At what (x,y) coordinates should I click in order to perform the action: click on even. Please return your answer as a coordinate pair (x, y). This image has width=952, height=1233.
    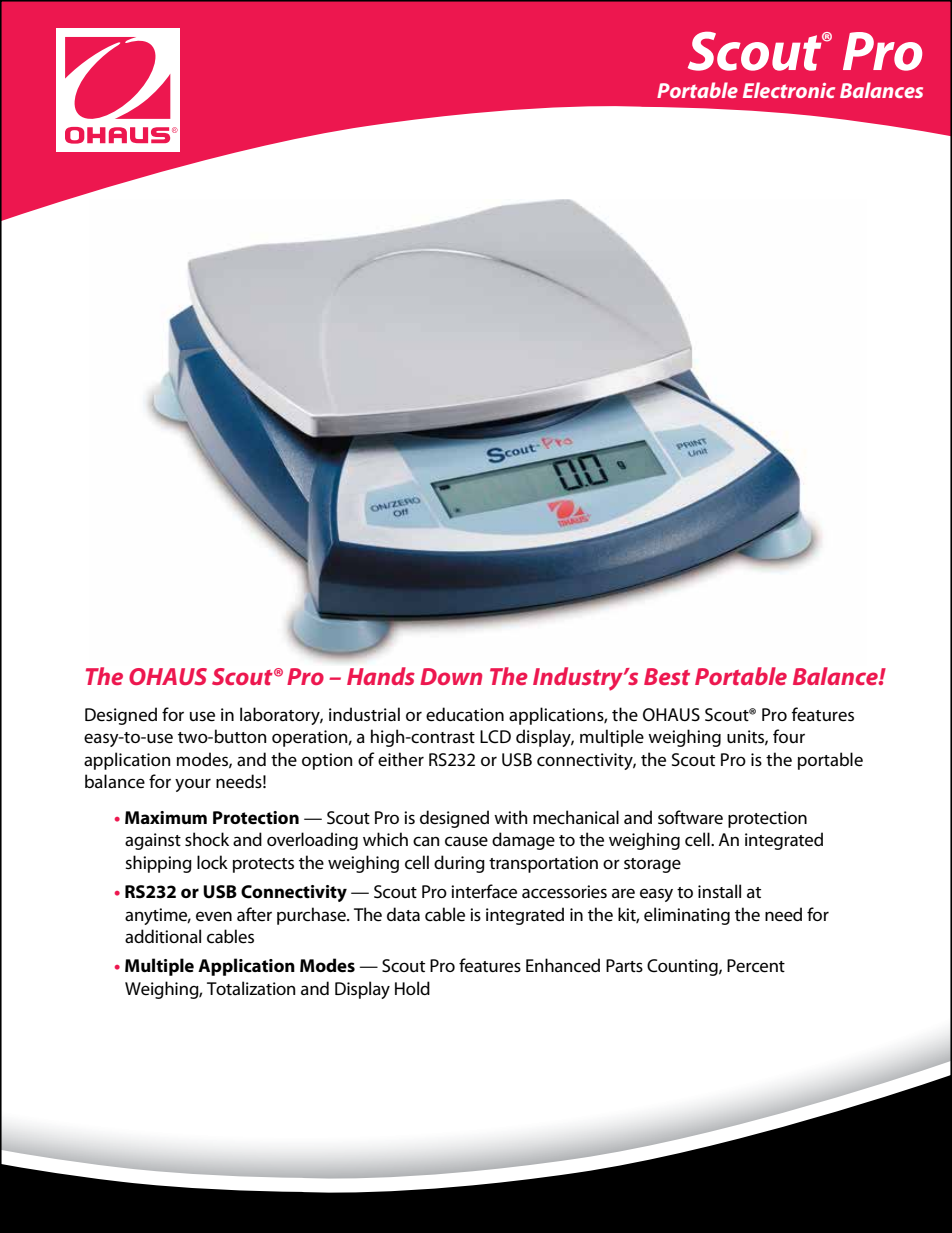
    Looking at the image, I should click on (214, 916).
